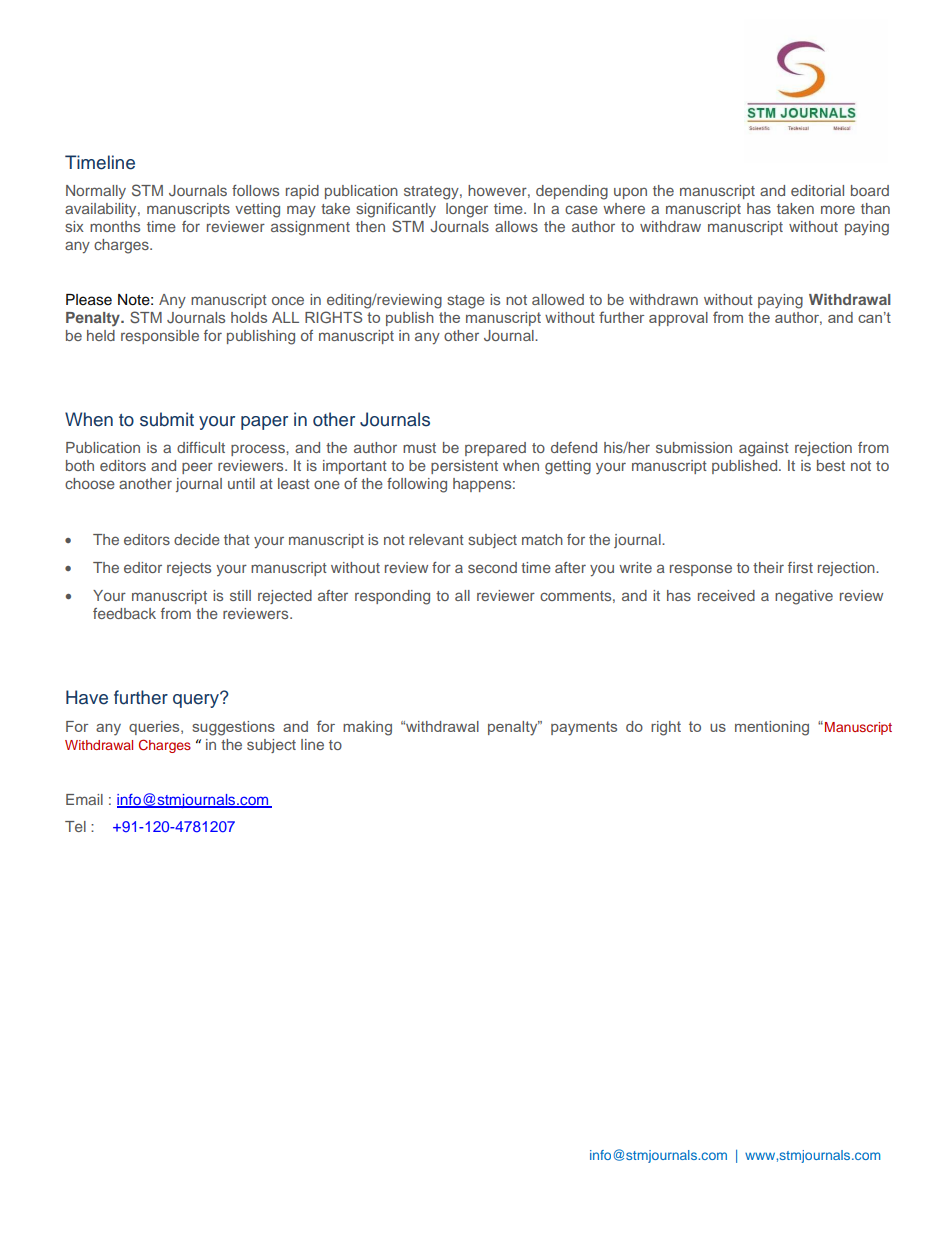 This page has width=952, height=1233. I want to click on responding, so click(392, 597).
